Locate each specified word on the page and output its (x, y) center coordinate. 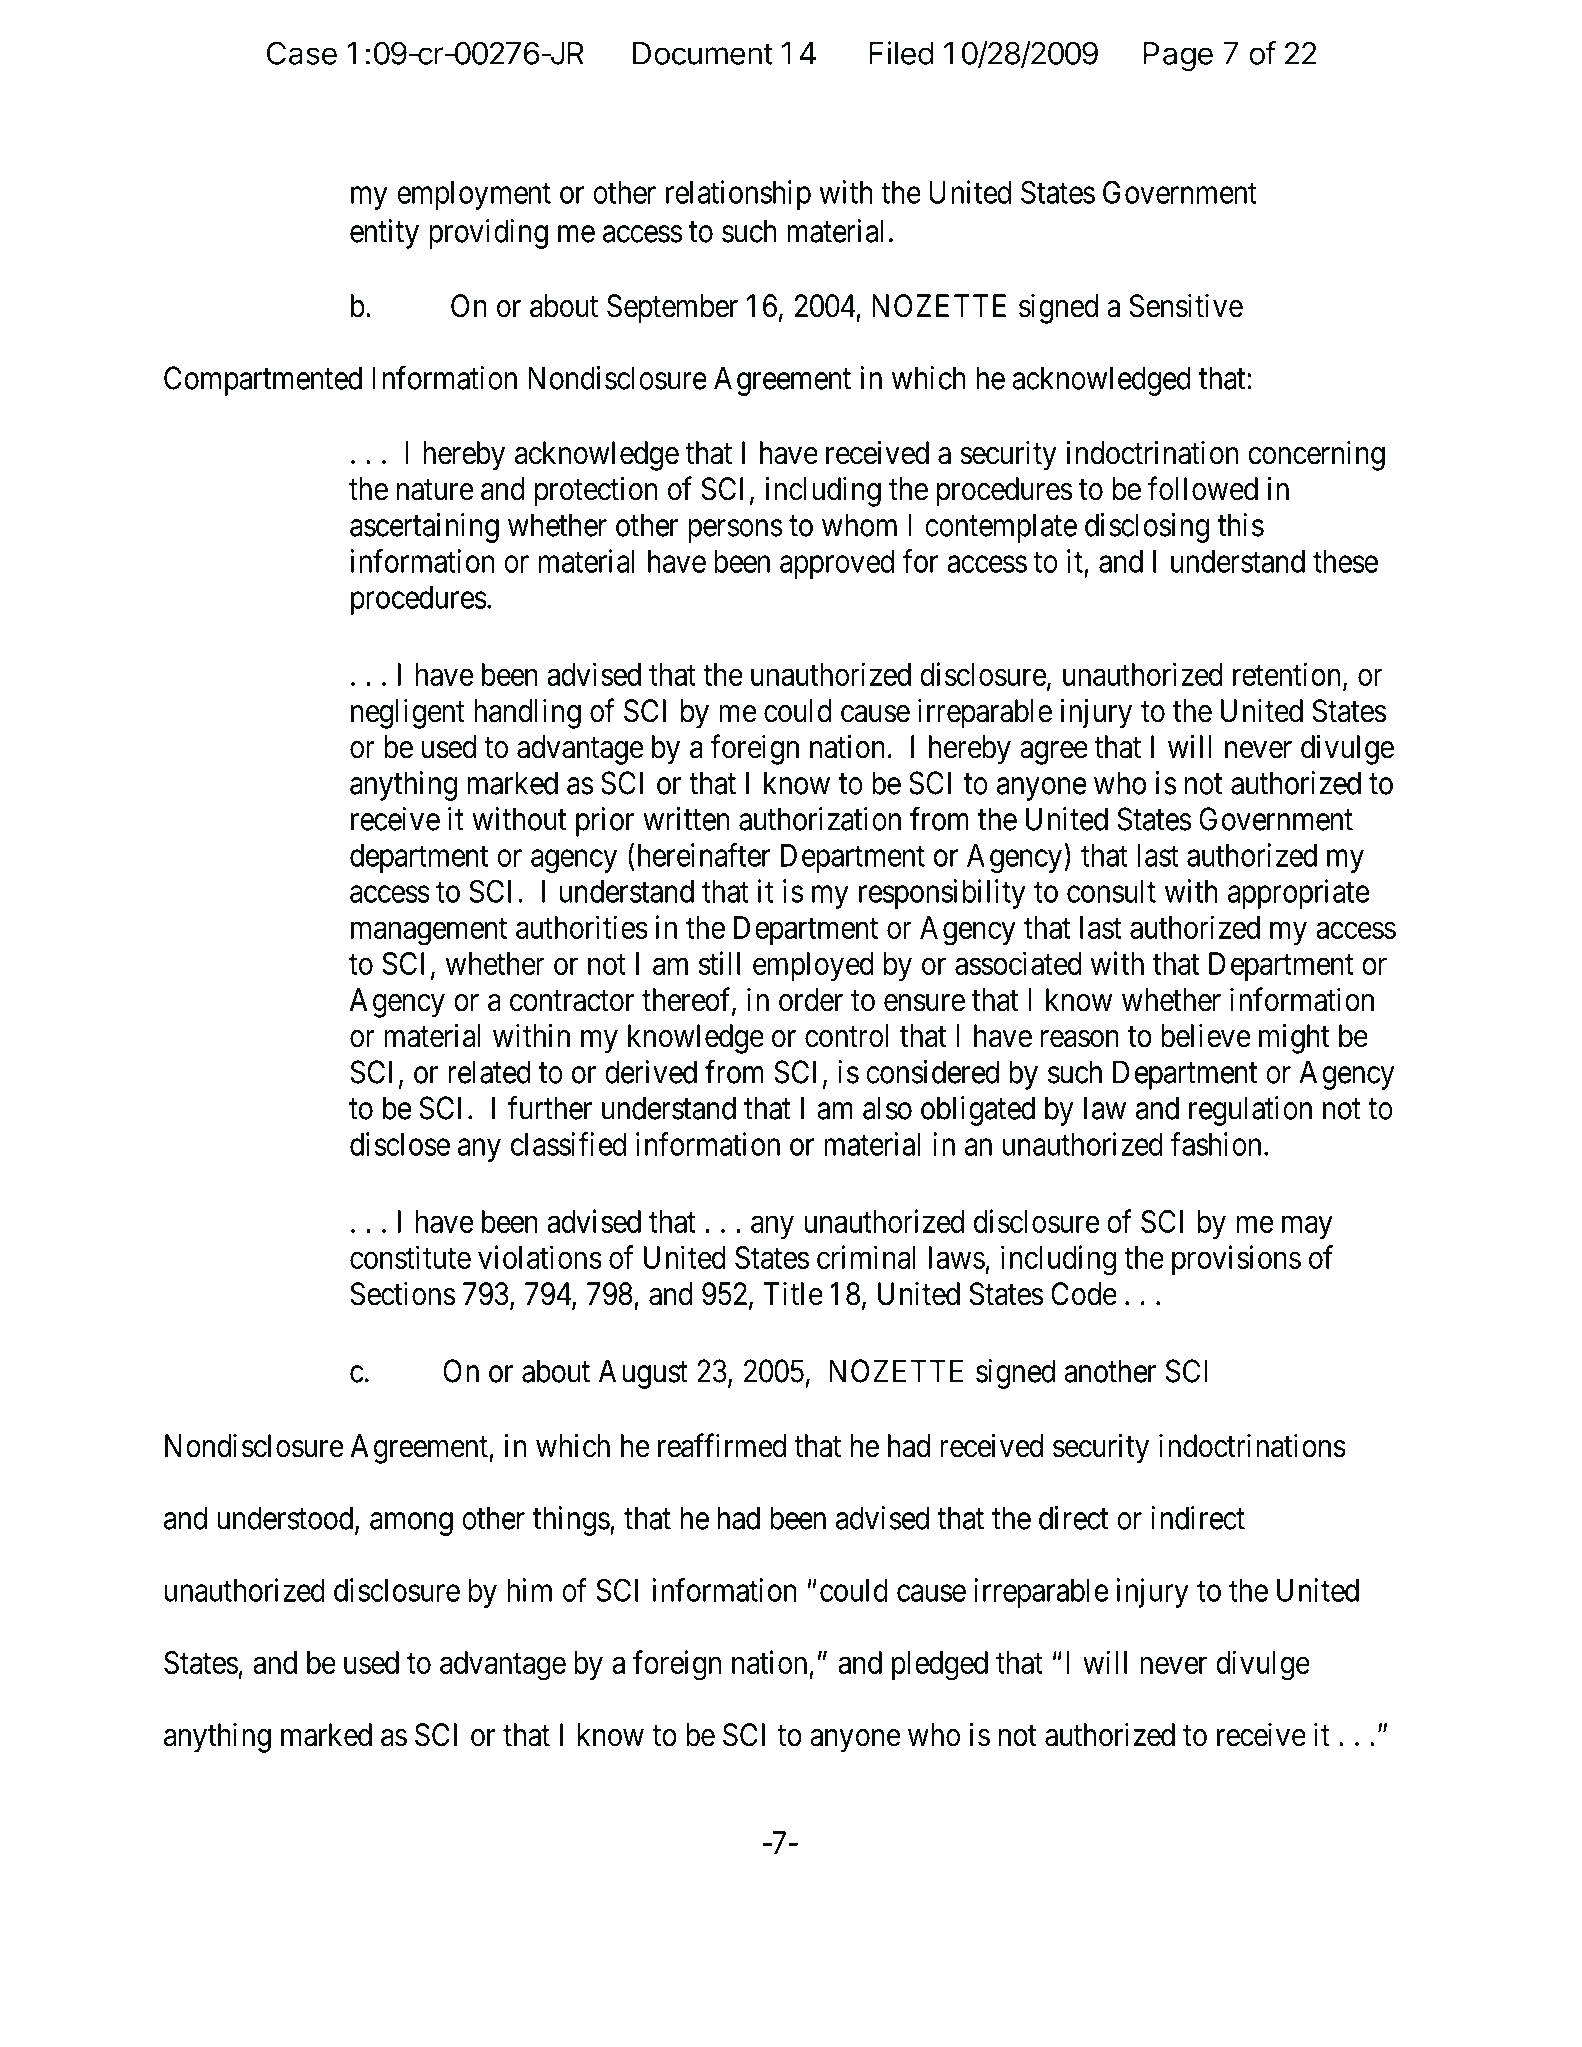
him (529, 1590)
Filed (901, 53)
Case (302, 53)
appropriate (1298, 894)
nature (435, 490)
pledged (940, 1666)
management (429, 932)
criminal (866, 1257)
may (1307, 1227)
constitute (410, 1257)
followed (1203, 488)
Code (1084, 1294)
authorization (820, 819)
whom (859, 525)
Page (1178, 56)
